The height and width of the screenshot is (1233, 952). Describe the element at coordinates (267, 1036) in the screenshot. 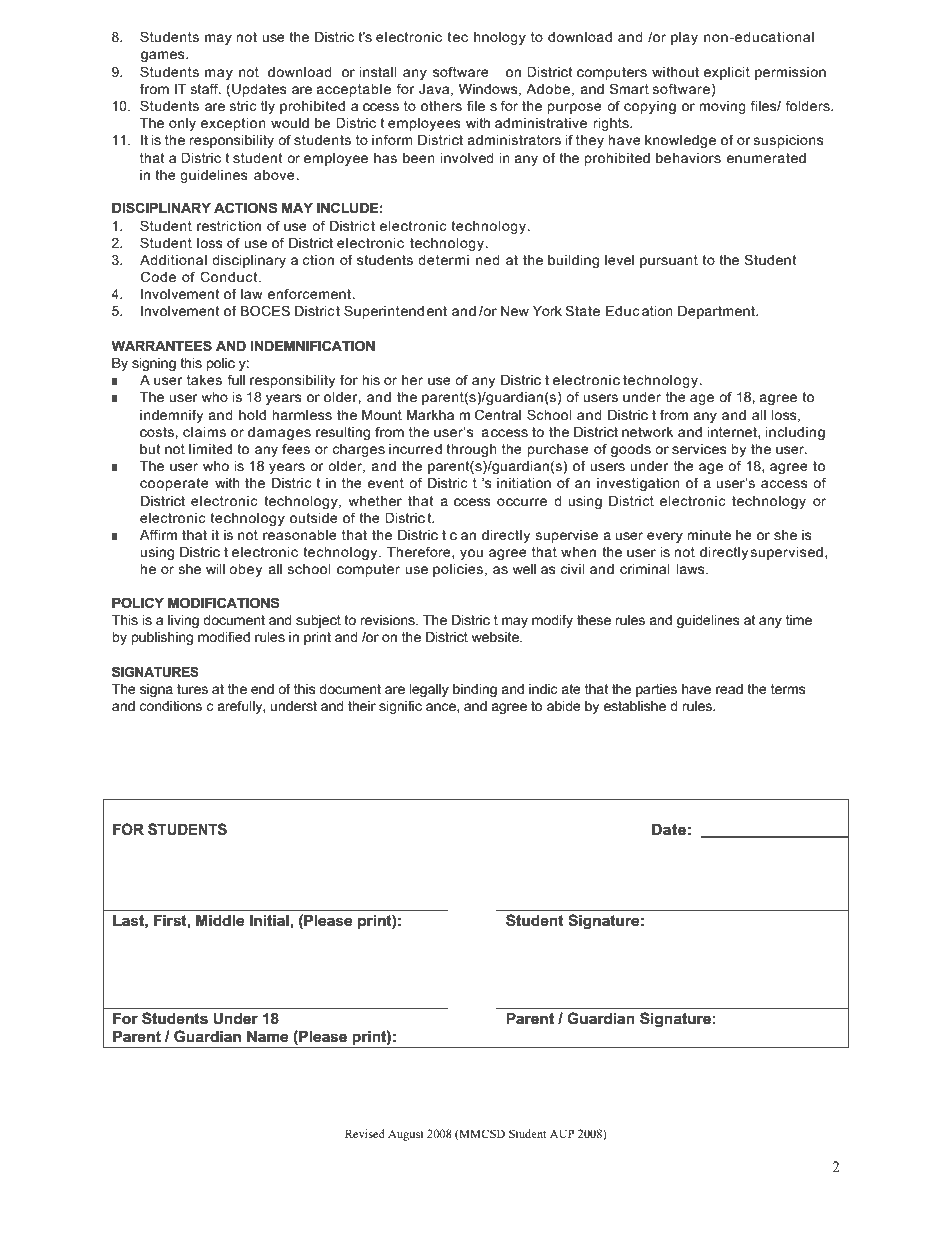

I see `Name` at that location.
